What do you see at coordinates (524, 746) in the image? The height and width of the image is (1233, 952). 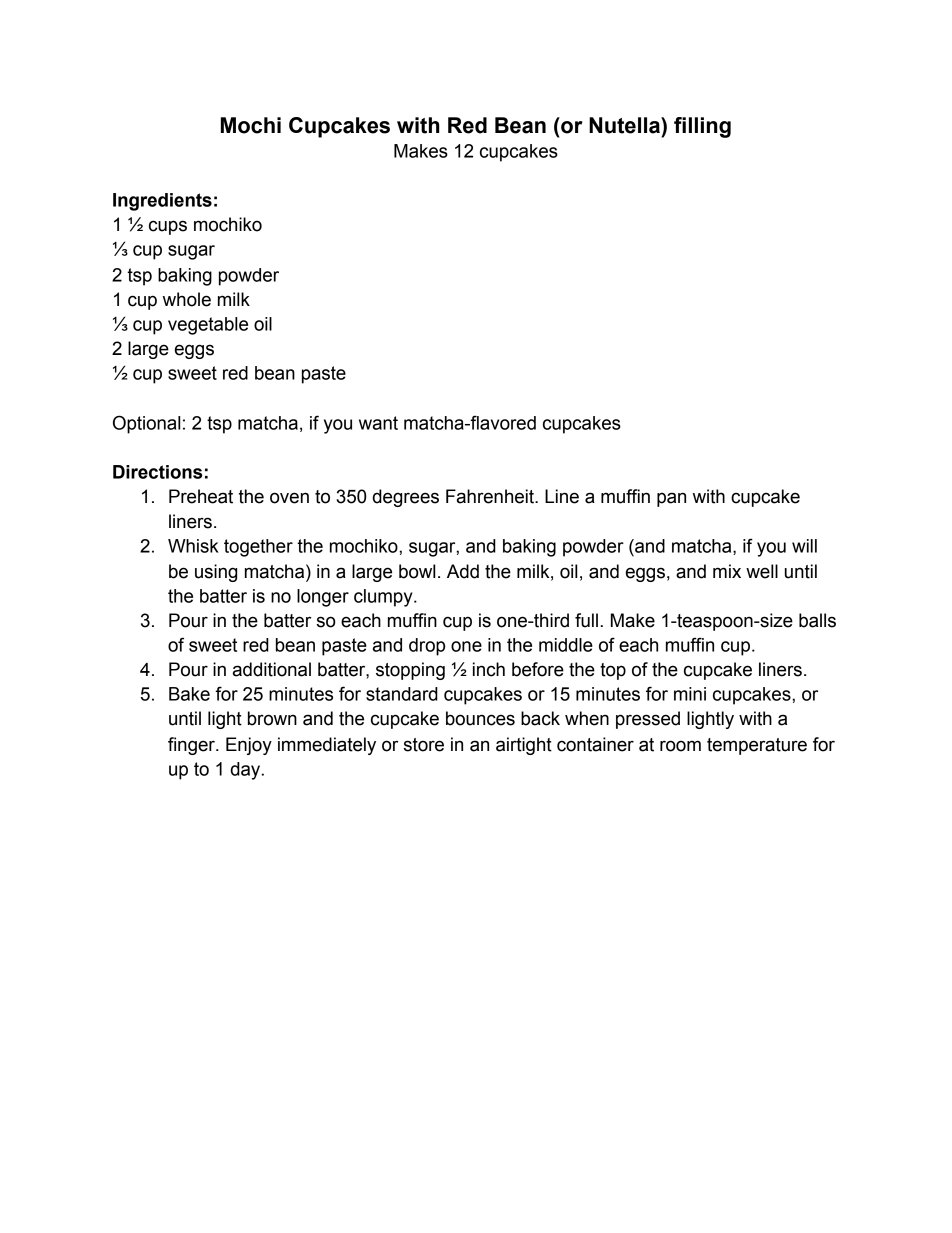 I see `airtight` at bounding box center [524, 746].
